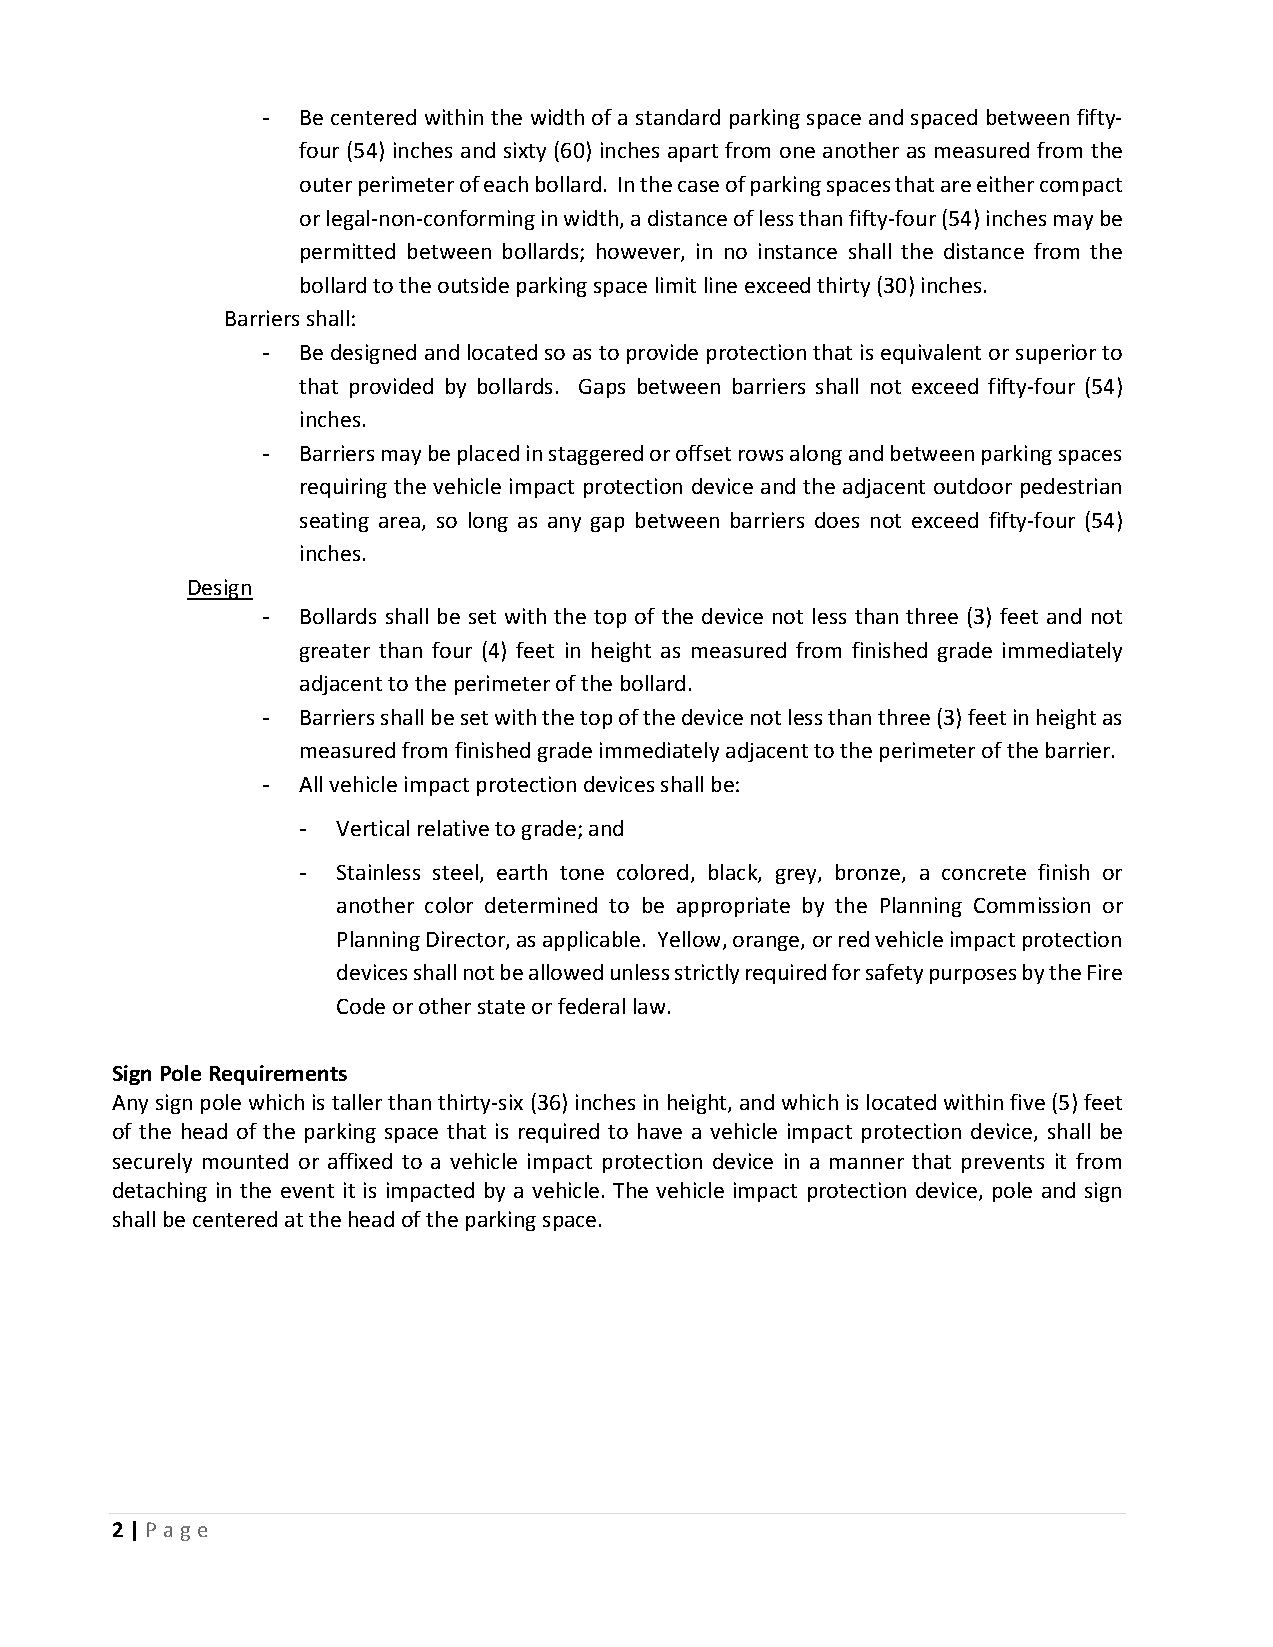 Image resolution: width=1273 pixels, height=1647 pixels. Describe the element at coordinates (582, 873) in the screenshot. I see `tone` at that location.
